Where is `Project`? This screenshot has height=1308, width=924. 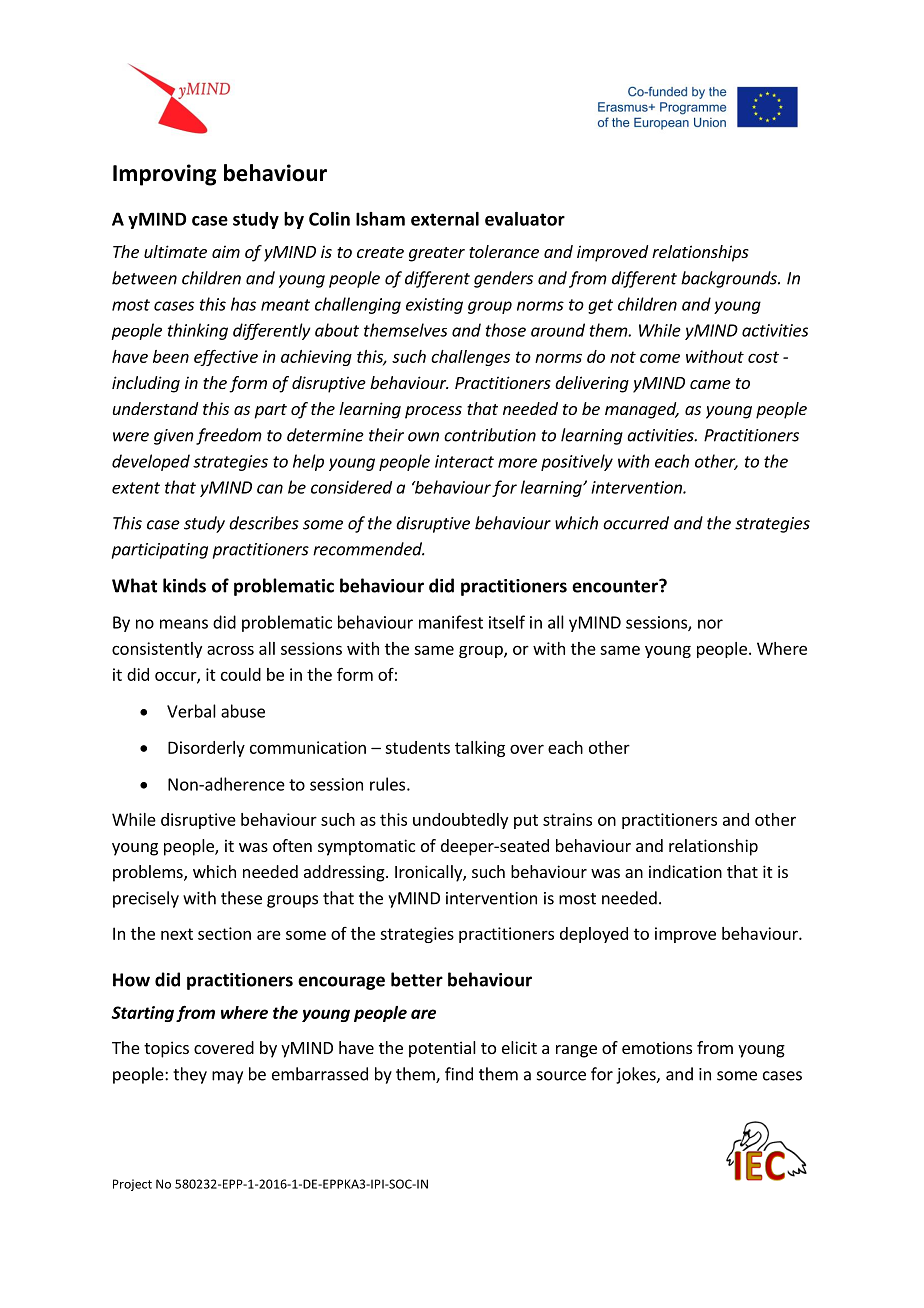 Project is located at coordinates (132, 1185).
